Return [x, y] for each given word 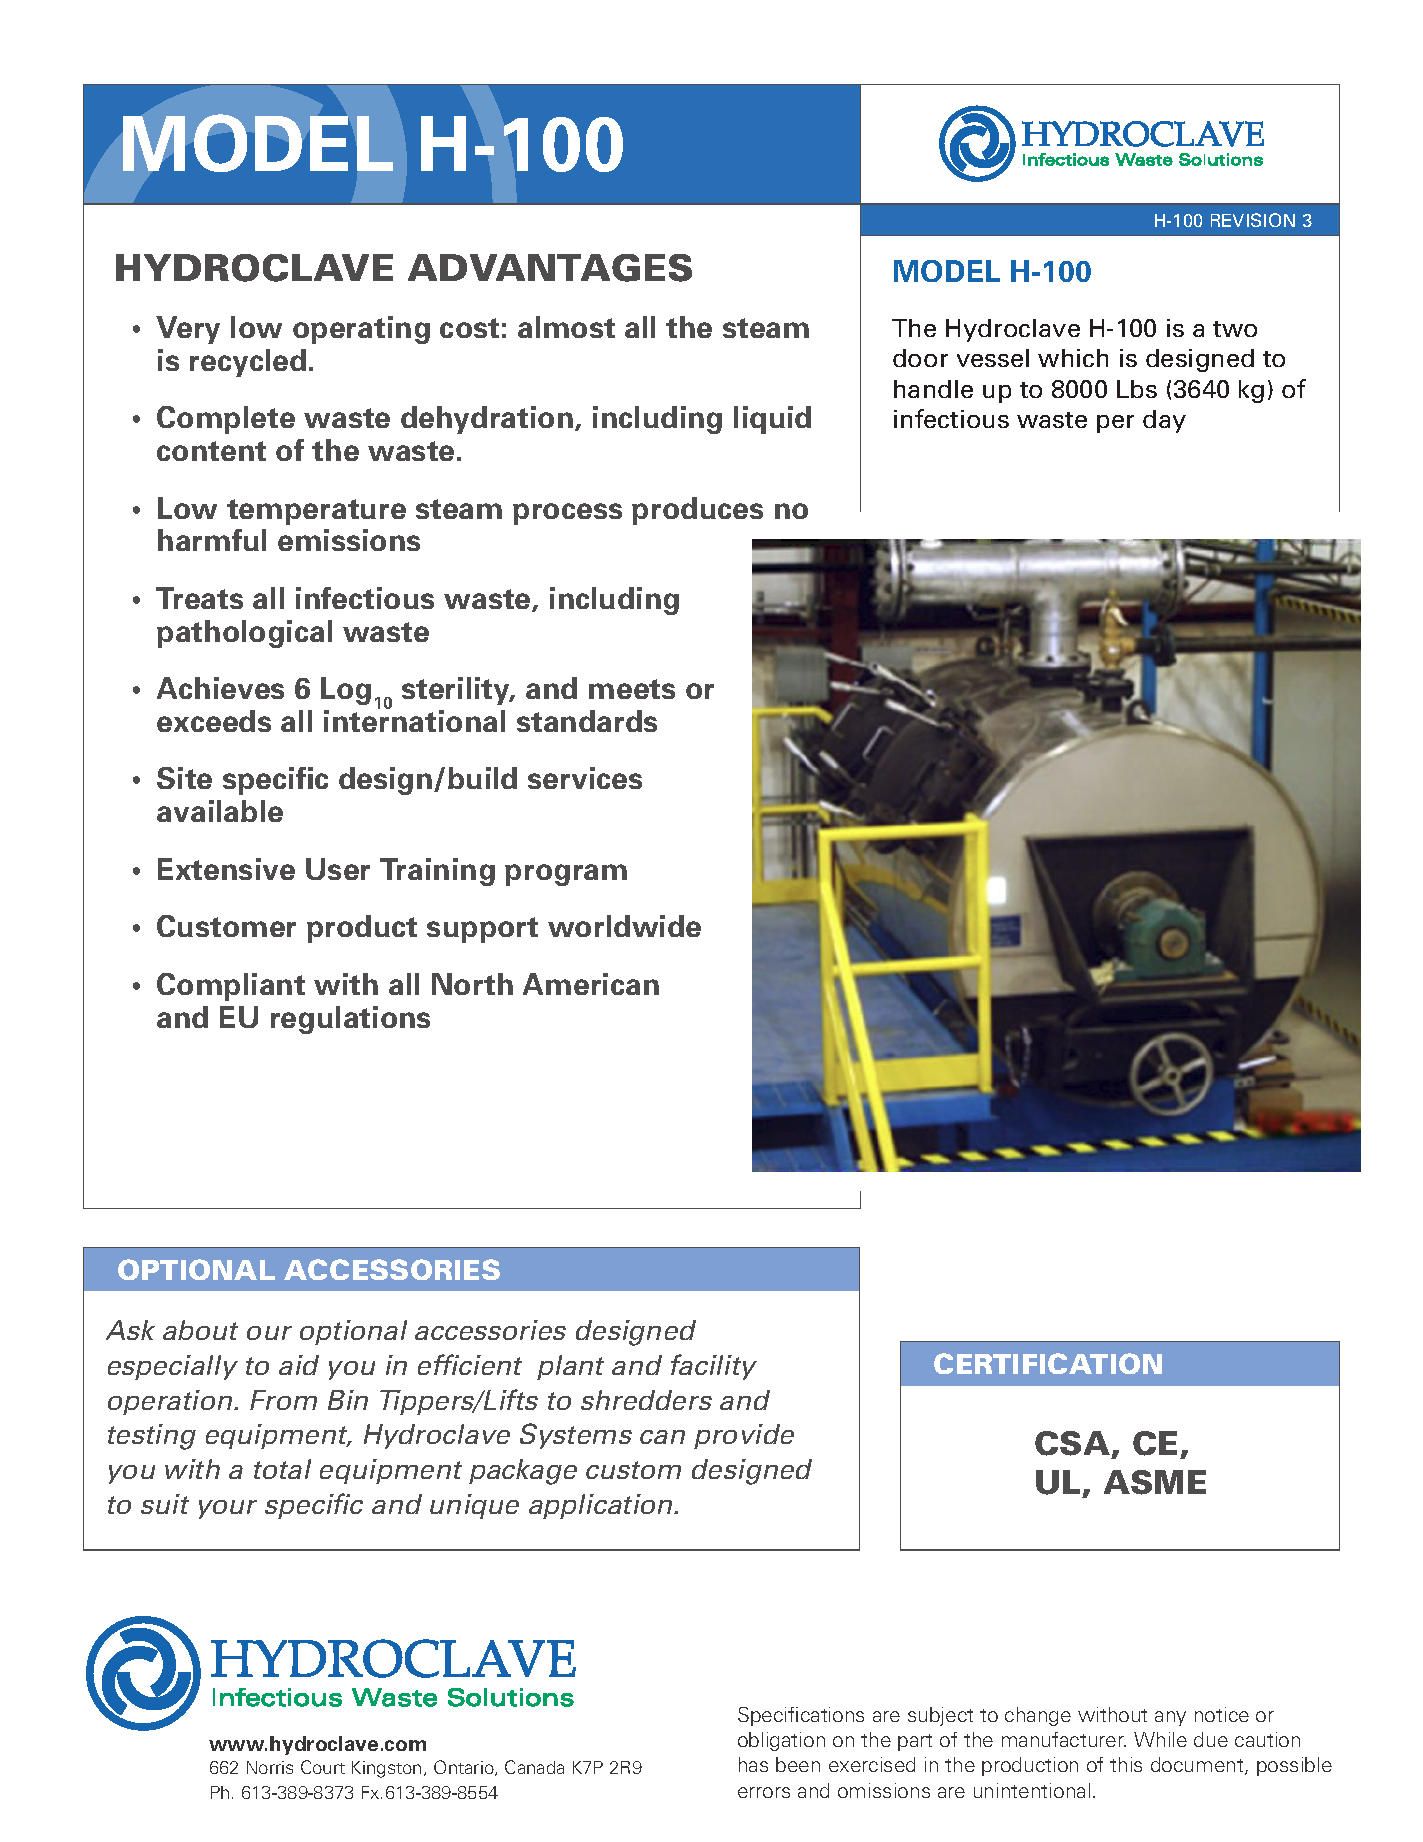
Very [188, 330]
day [1164, 421]
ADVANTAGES [550, 268]
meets [632, 689]
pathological [244, 634]
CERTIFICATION [1048, 1363]
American [591, 984]
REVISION [1253, 220]
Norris [270, 1767]
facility [714, 1367]
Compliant [231, 987]
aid [299, 1365]
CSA [1074, 1444]
